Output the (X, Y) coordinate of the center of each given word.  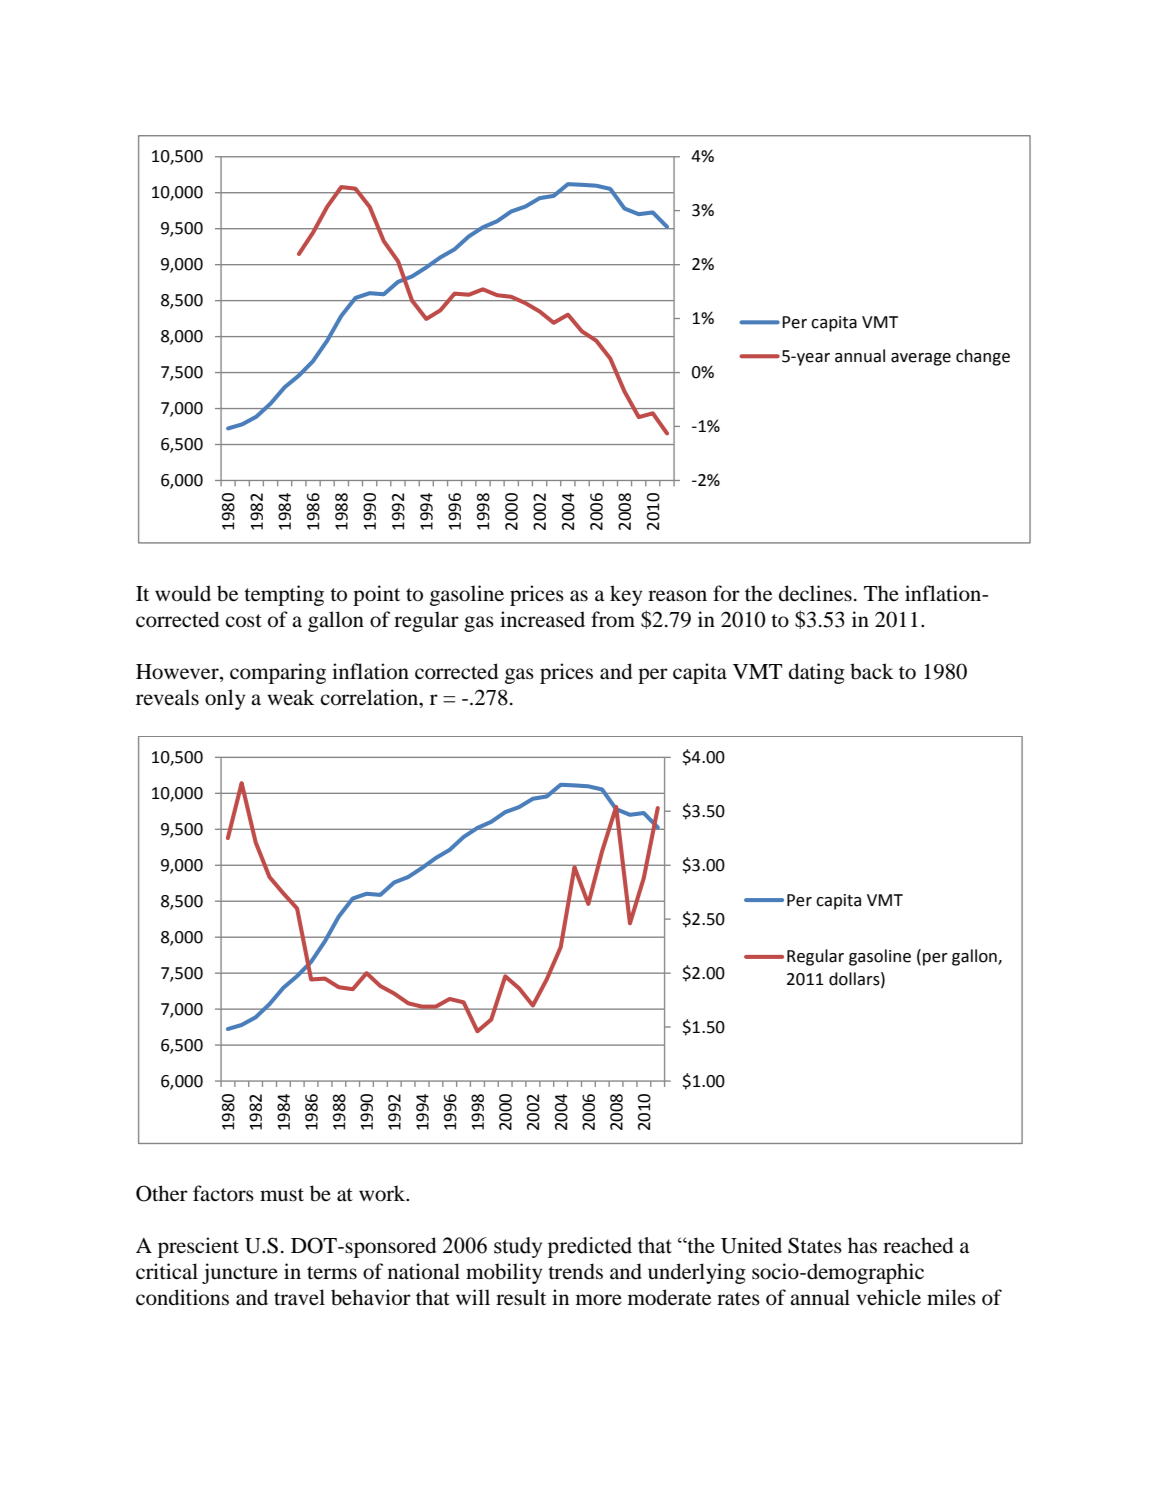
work (383, 1193)
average (921, 359)
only (225, 699)
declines (815, 593)
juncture (240, 1273)
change (983, 357)
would (183, 593)
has (862, 1245)
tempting (284, 595)
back (872, 671)
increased (542, 619)
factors (223, 1193)
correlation (370, 697)
